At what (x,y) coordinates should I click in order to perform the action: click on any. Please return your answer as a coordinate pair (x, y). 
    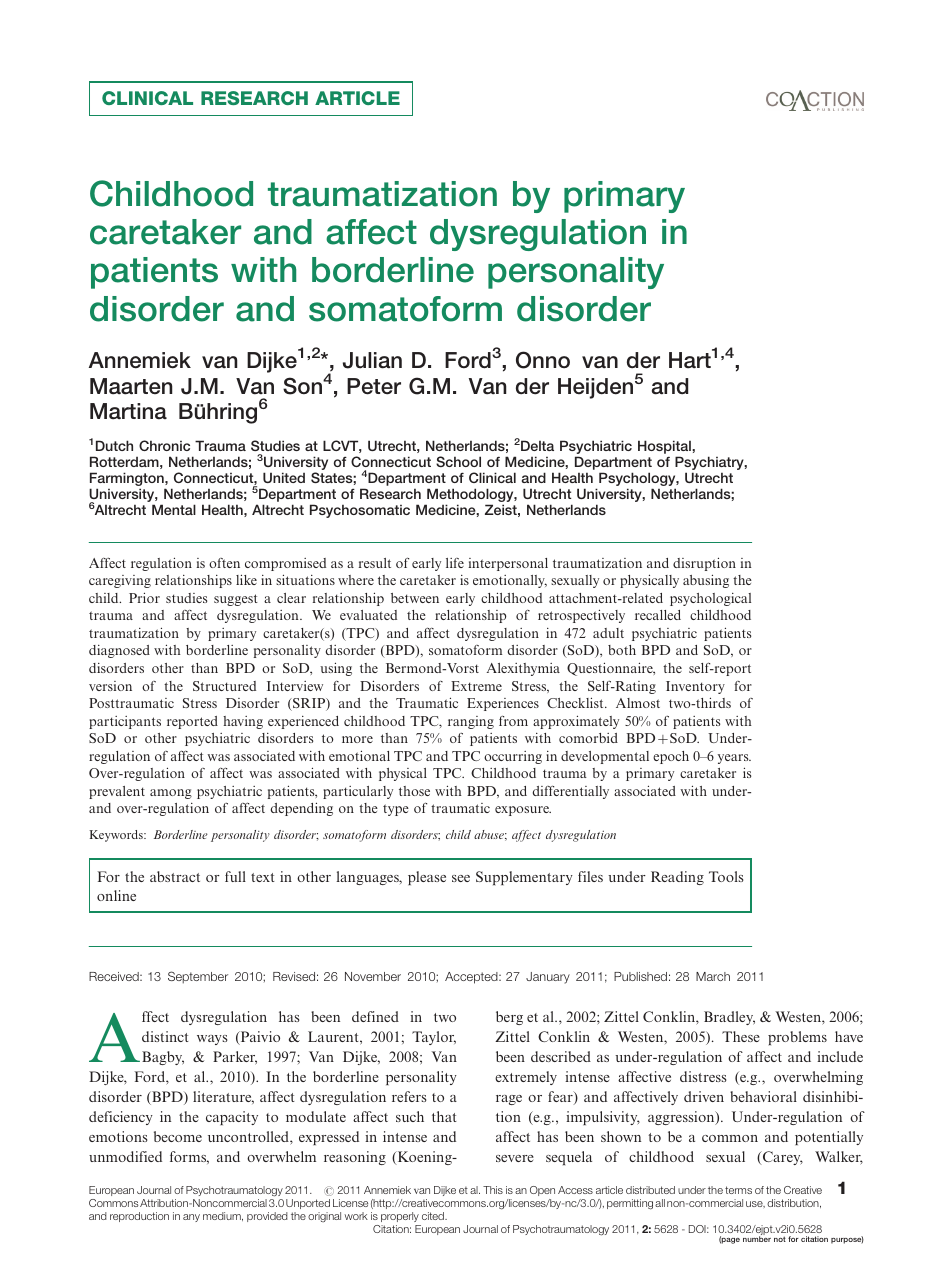
    Looking at the image, I should click on (191, 1218).
